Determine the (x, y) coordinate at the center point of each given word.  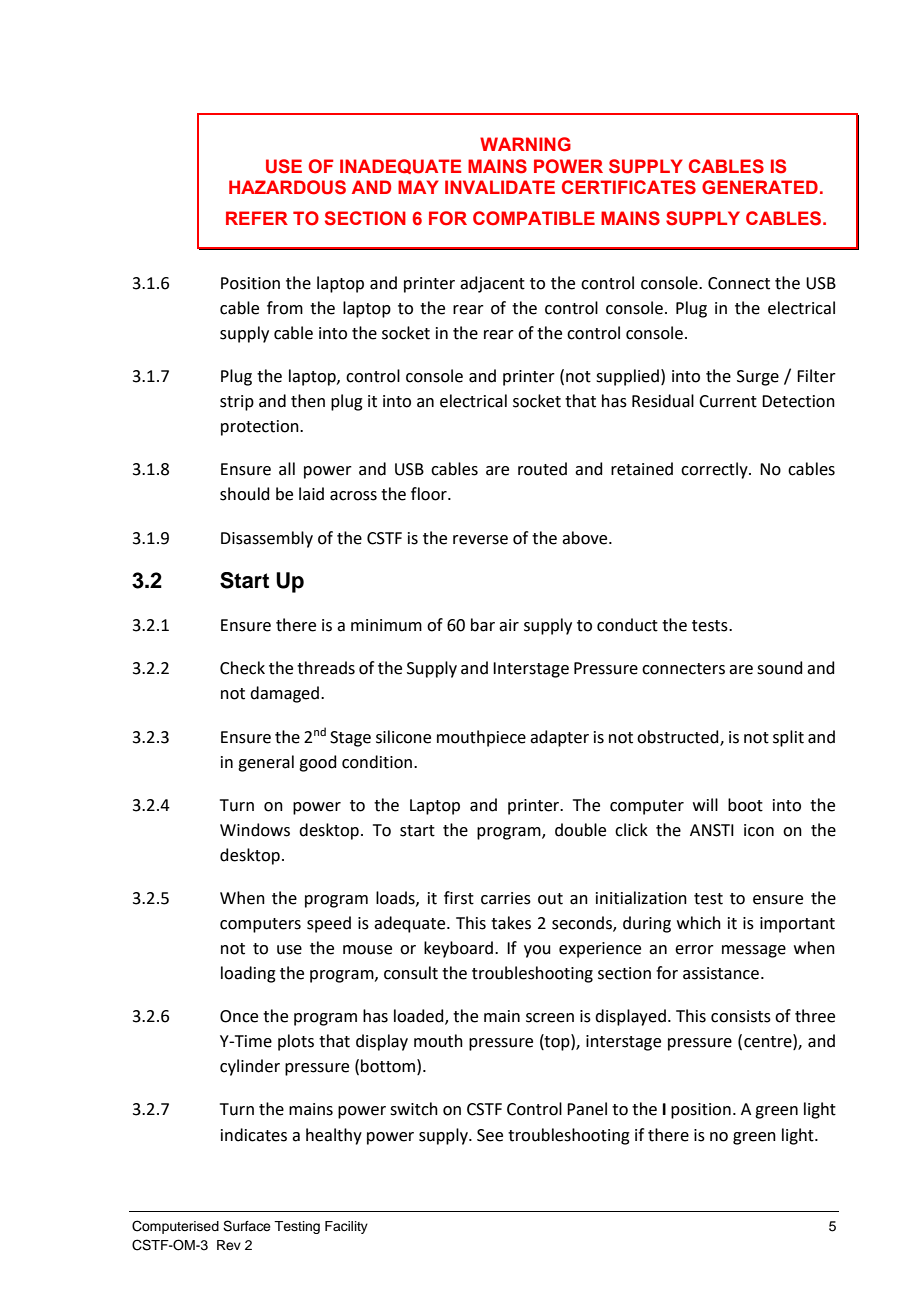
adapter (559, 738)
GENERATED (760, 187)
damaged (284, 694)
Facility (346, 1227)
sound (780, 668)
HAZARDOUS (287, 187)
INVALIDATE (500, 187)
